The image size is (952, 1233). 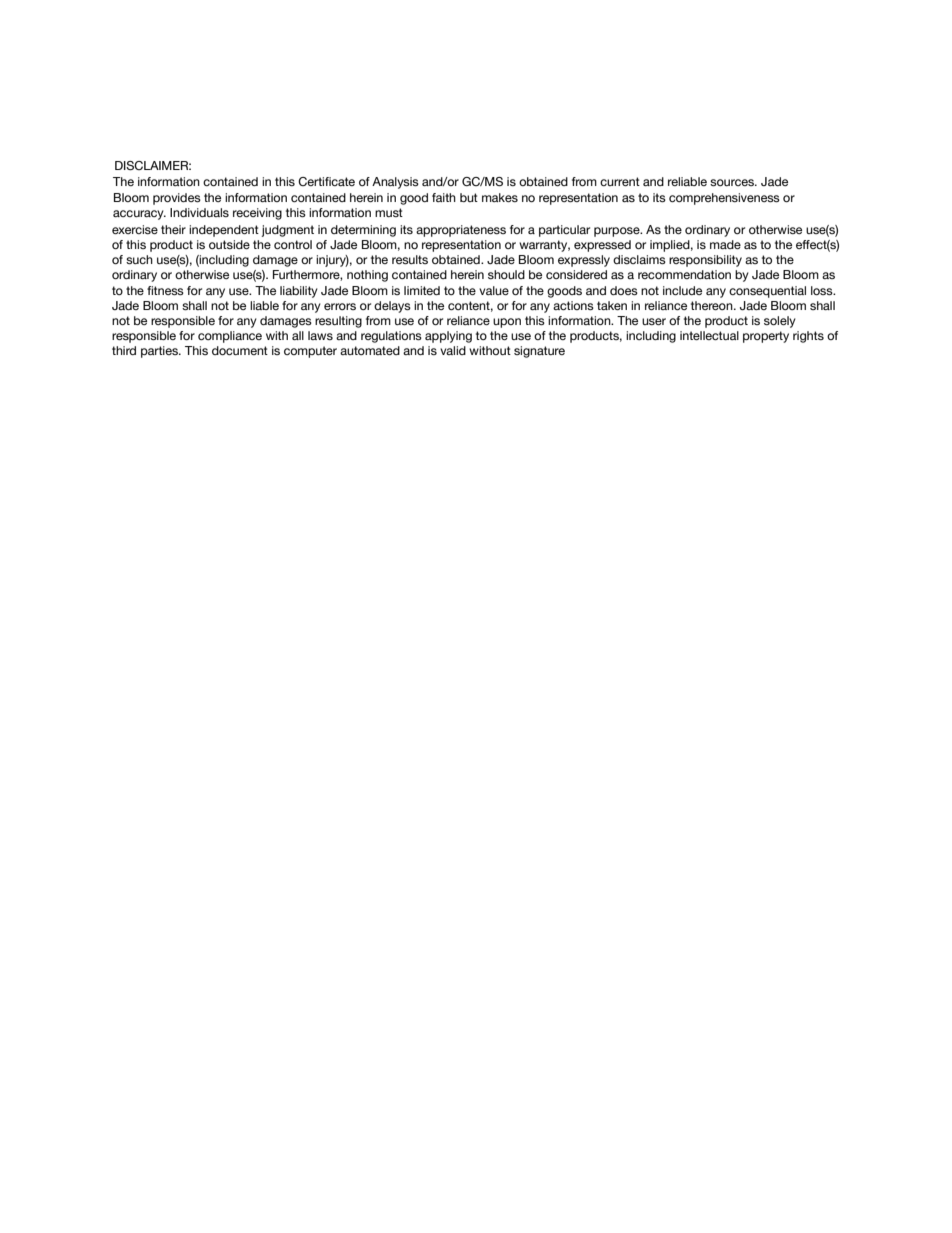 What do you see at coordinates (766, 337) in the screenshot?
I see `property` at bounding box center [766, 337].
